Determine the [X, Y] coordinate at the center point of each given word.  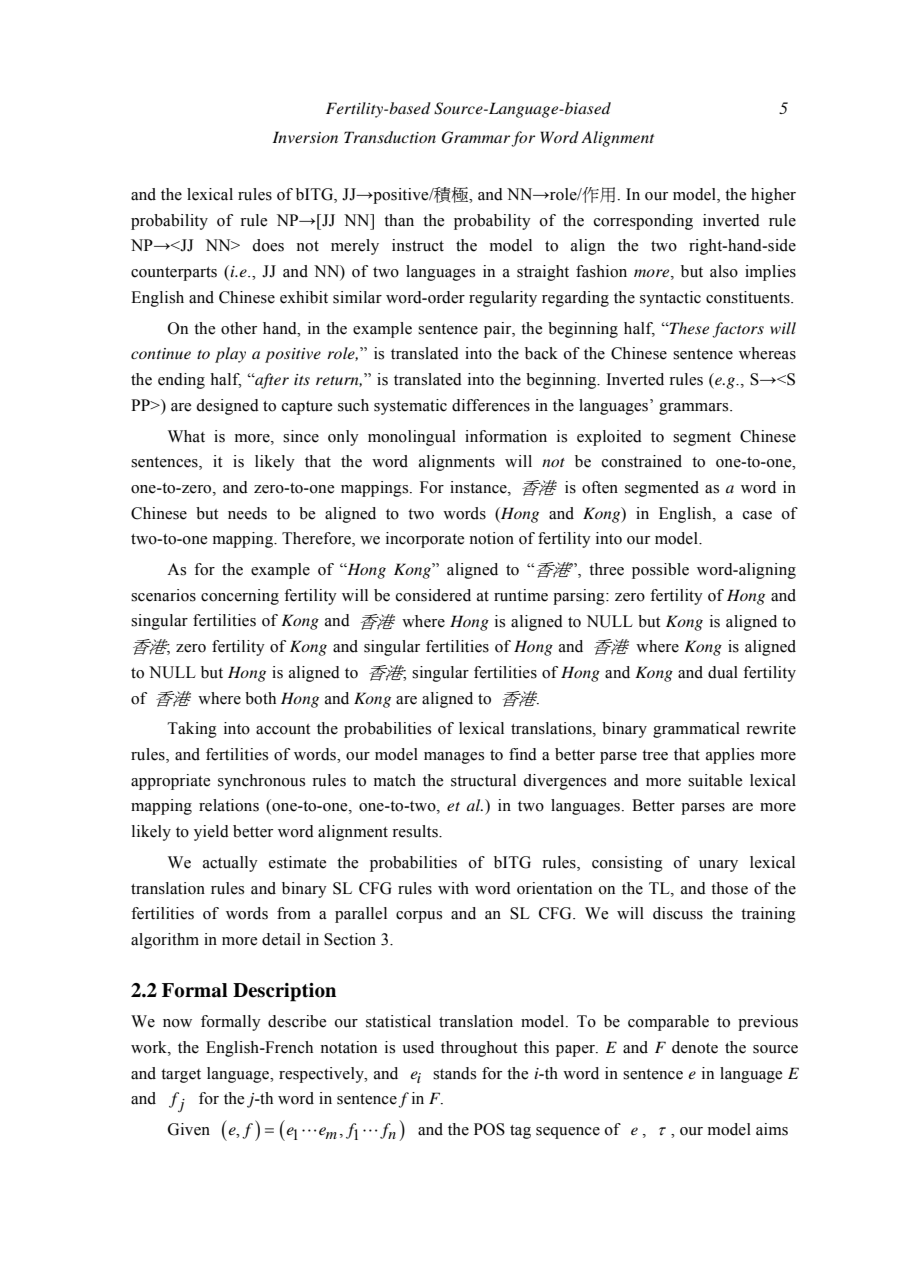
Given [189, 1129]
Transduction [390, 137]
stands [454, 1073]
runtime [521, 595]
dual [723, 672]
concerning [240, 597]
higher [773, 196]
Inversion [305, 137]
